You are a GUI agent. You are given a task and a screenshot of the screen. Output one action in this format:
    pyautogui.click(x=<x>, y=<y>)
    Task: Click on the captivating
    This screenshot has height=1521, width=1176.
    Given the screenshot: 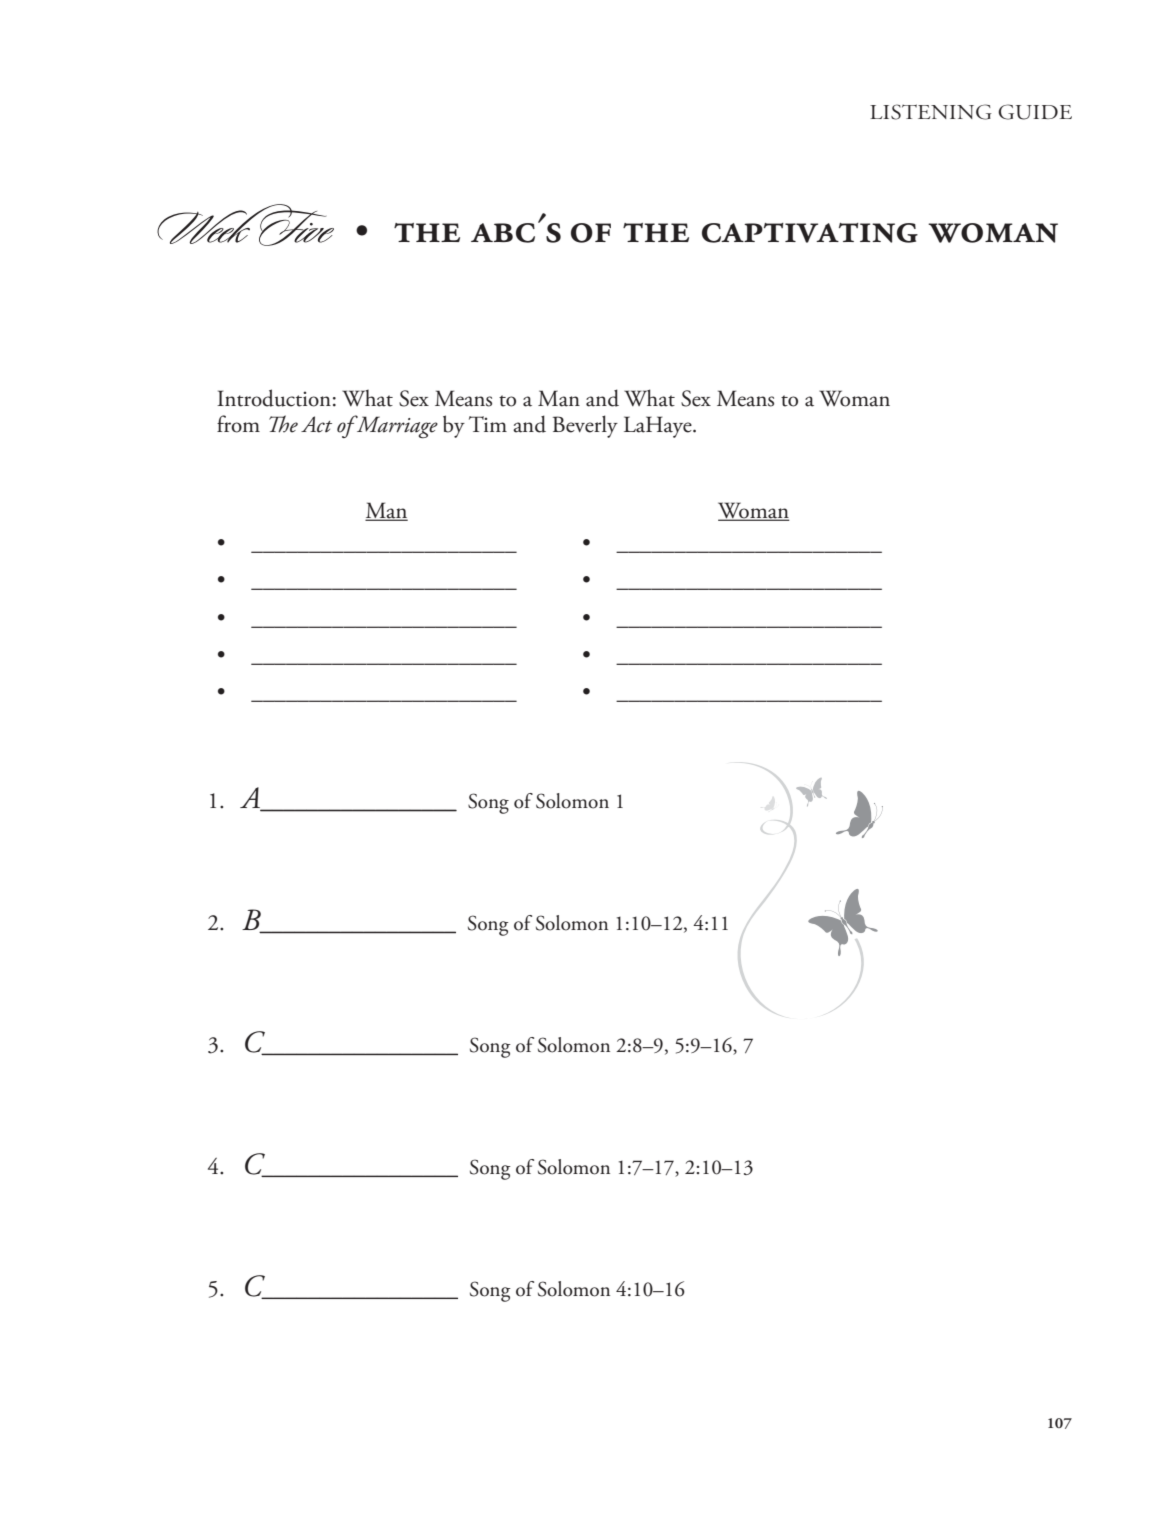 What is the action you would take?
    pyautogui.click(x=810, y=233)
